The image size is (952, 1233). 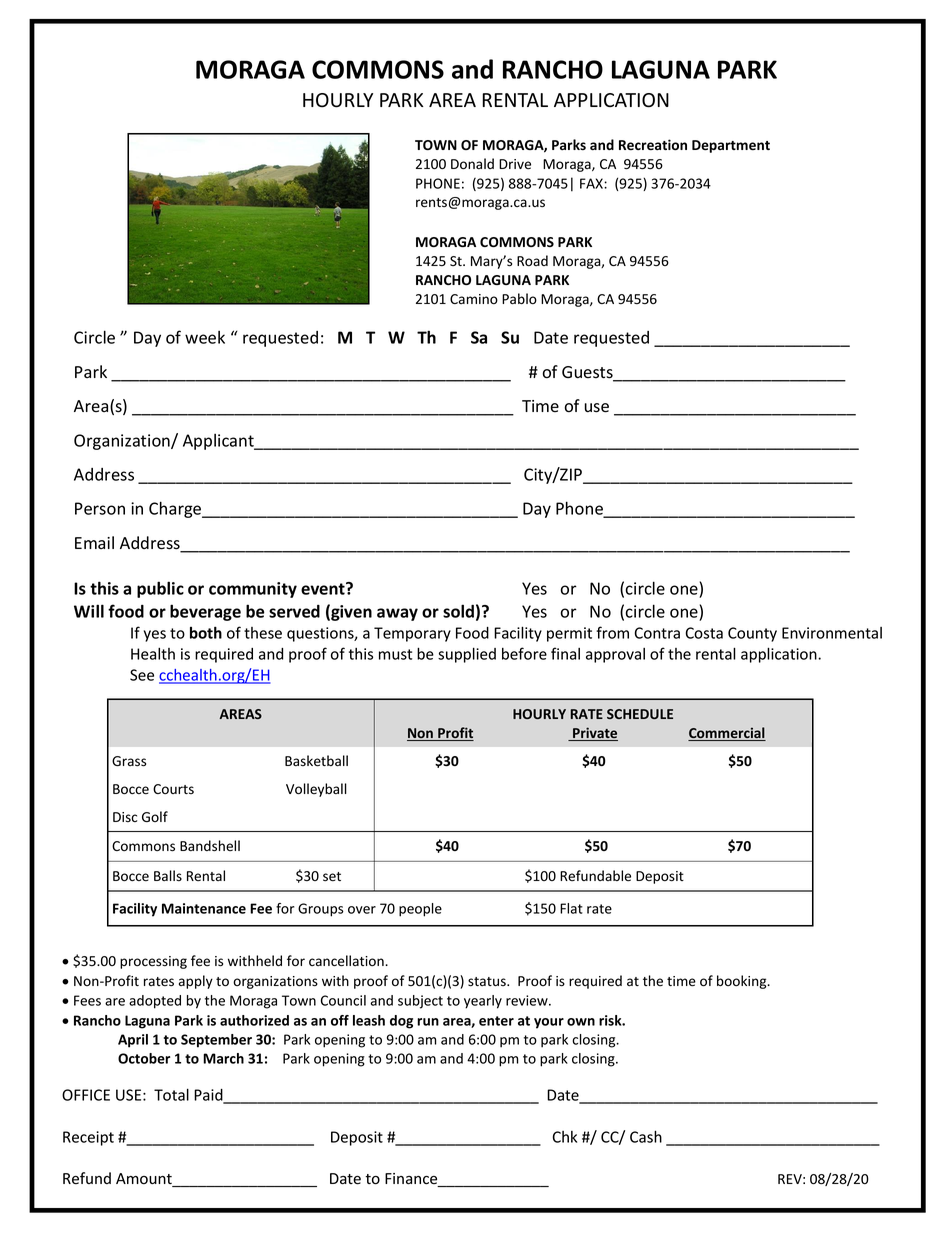 I want to click on Total, so click(x=171, y=1094).
